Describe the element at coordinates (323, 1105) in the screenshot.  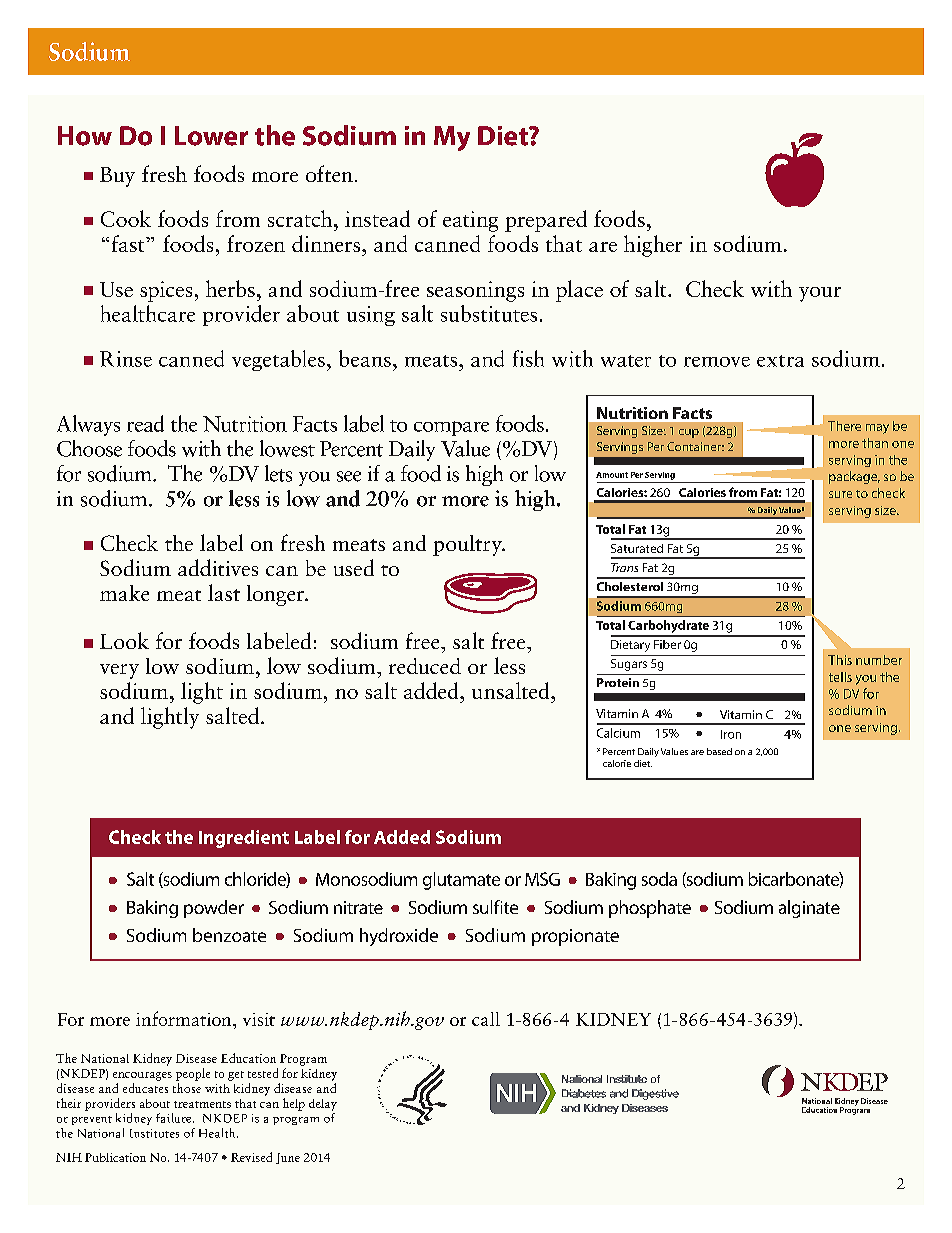
I see `delay` at that location.
